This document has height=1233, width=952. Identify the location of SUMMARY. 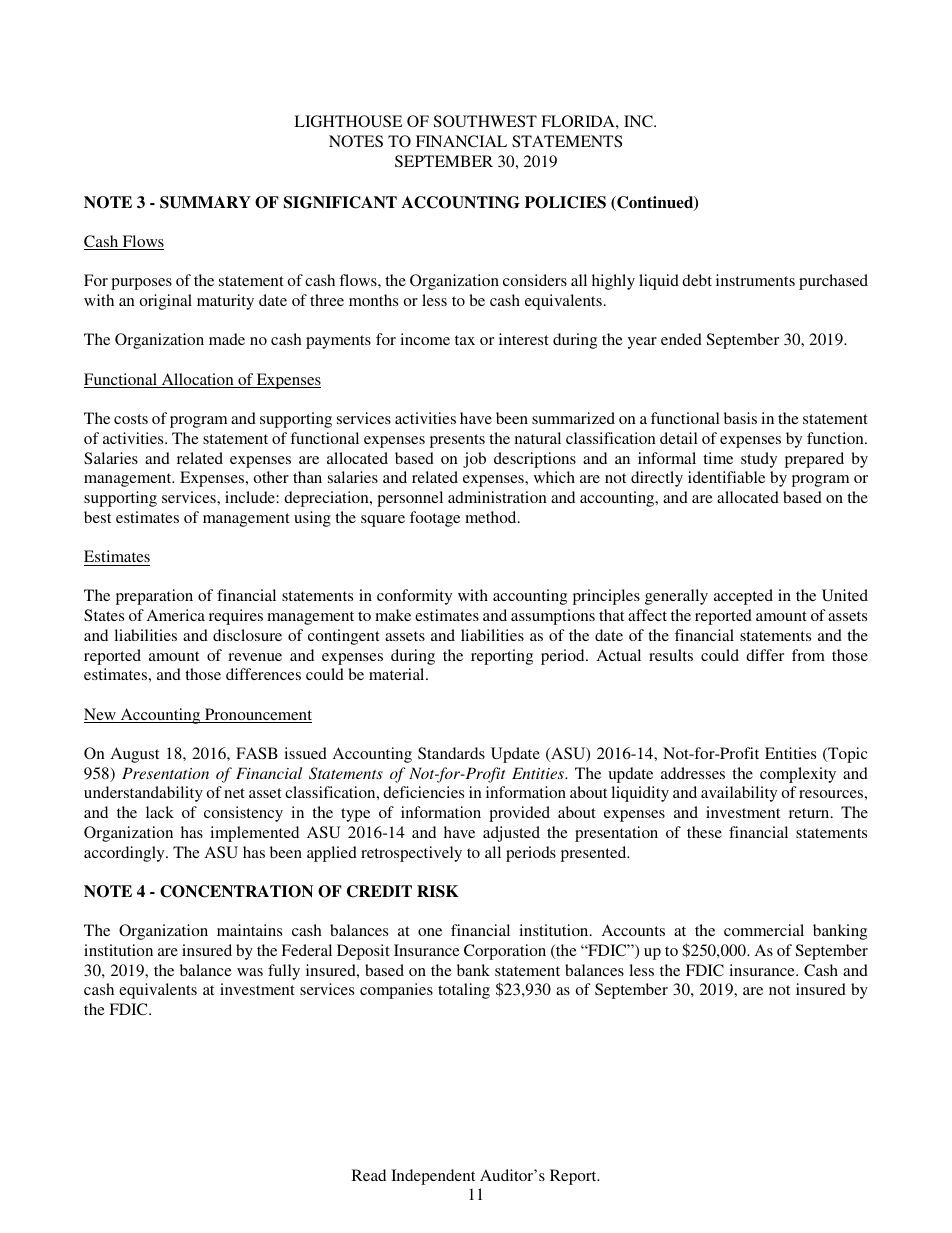
(205, 202).
